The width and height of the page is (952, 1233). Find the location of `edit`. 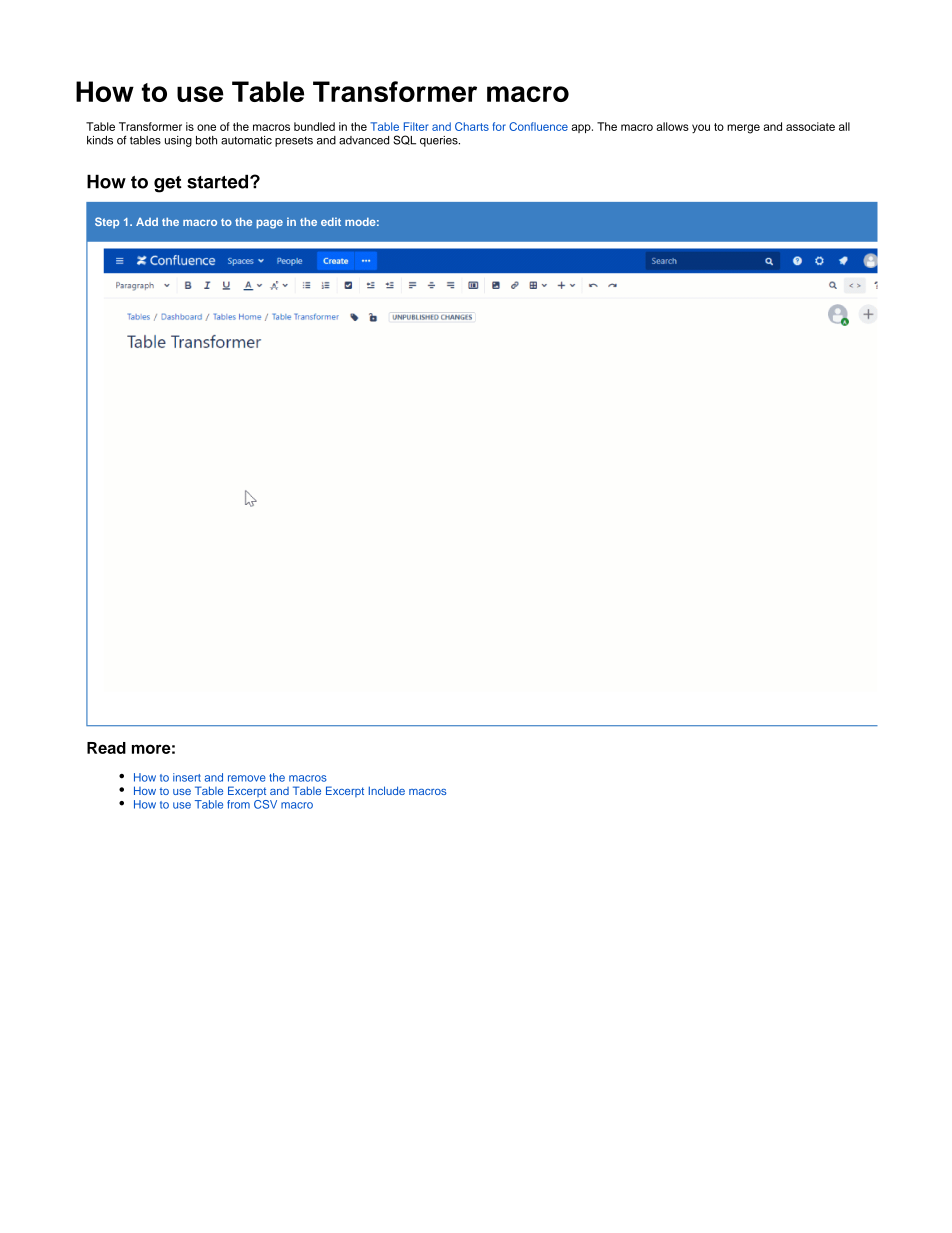

edit is located at coordinates (331, 221).
